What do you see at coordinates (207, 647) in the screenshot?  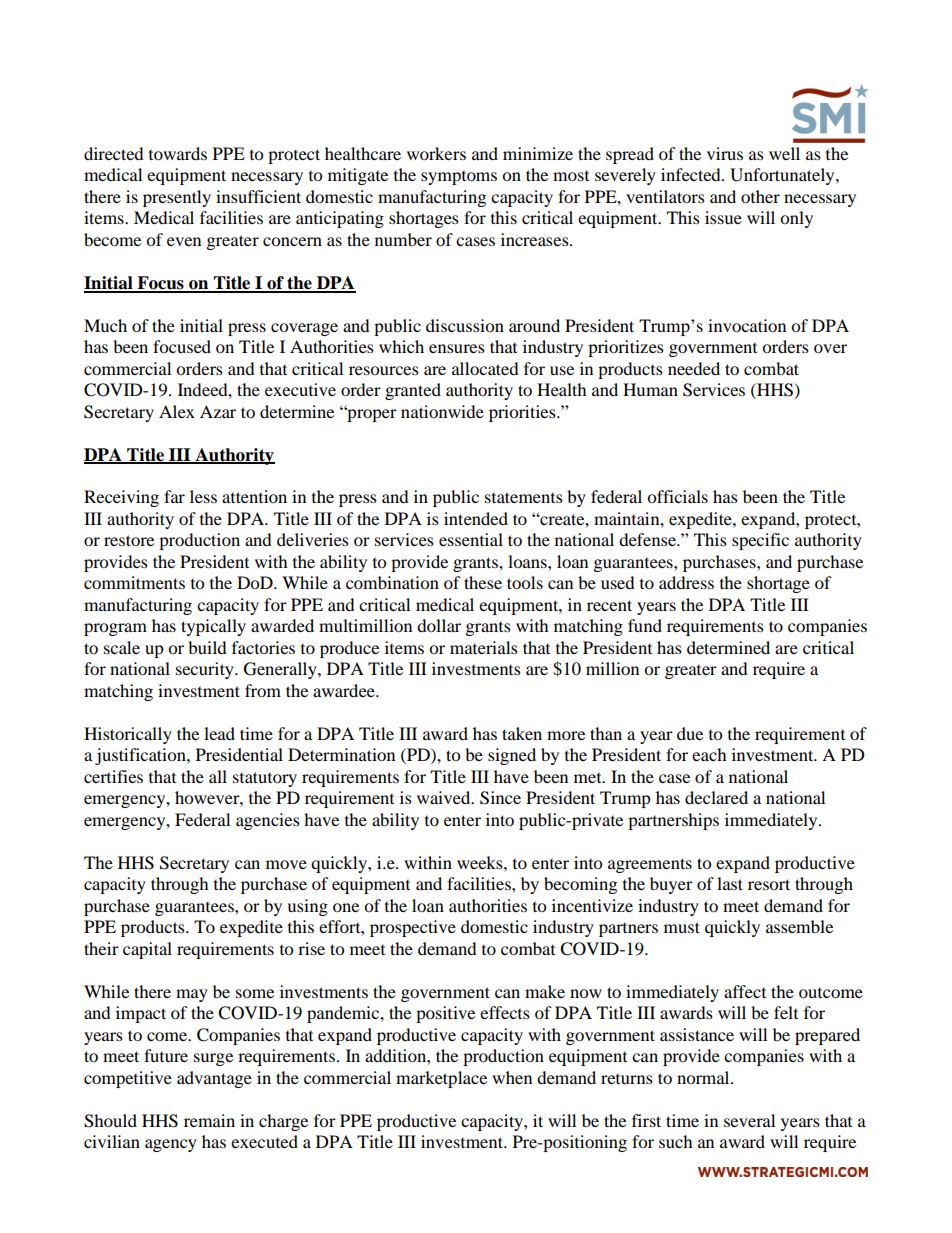 I see `build` at bounding box center [207, 647].
